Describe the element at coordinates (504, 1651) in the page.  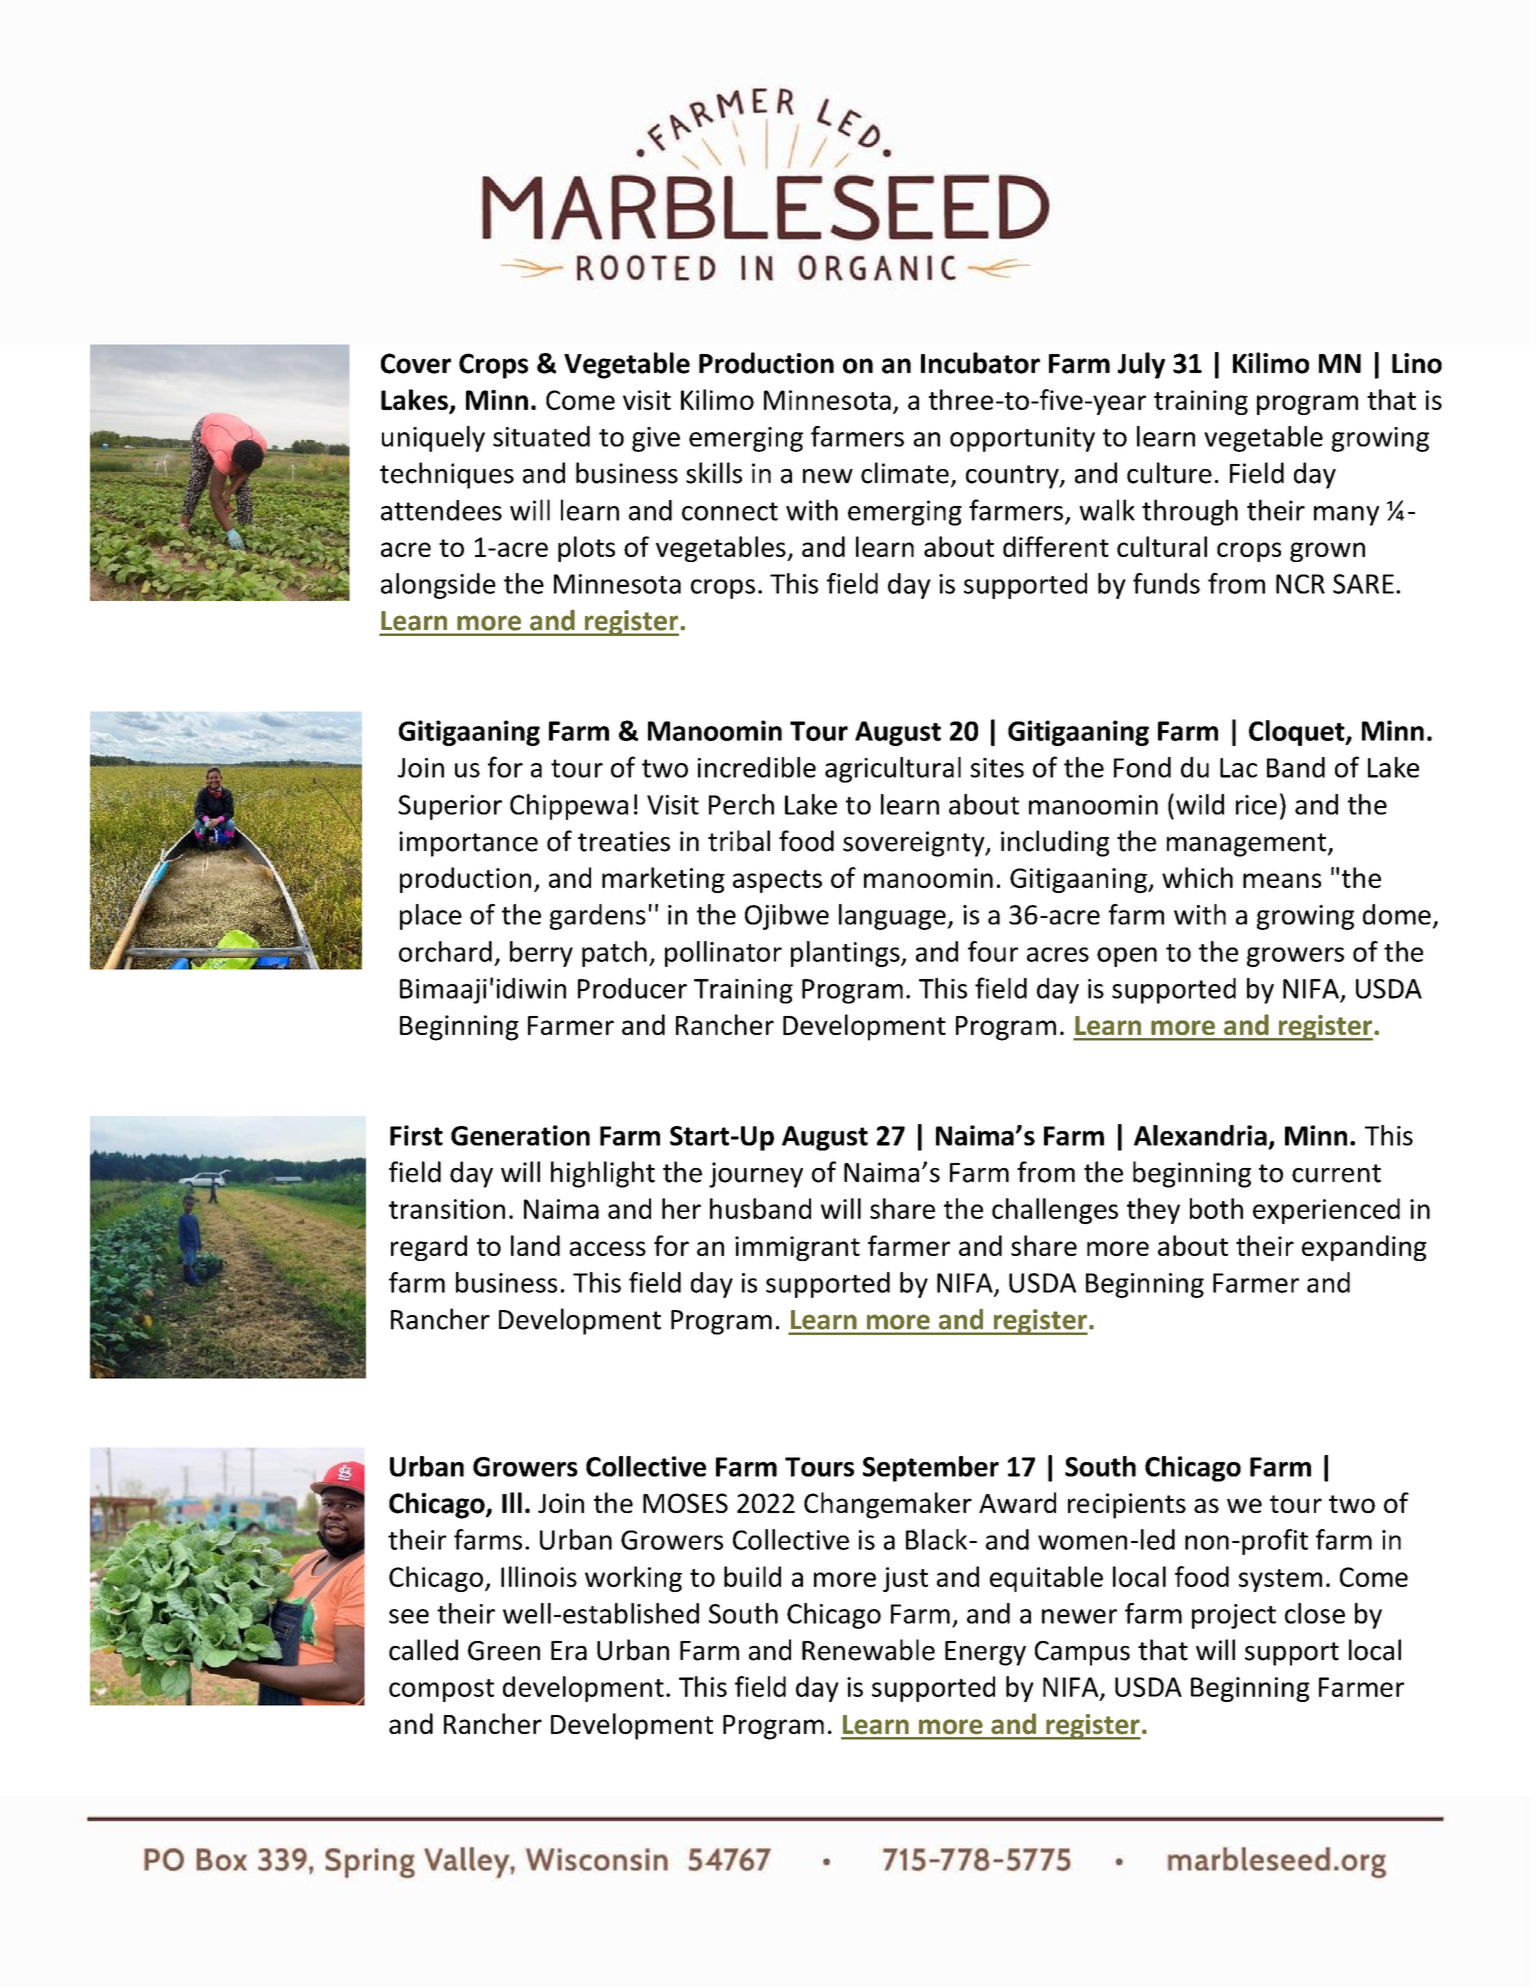
I see `Green` at that location.
